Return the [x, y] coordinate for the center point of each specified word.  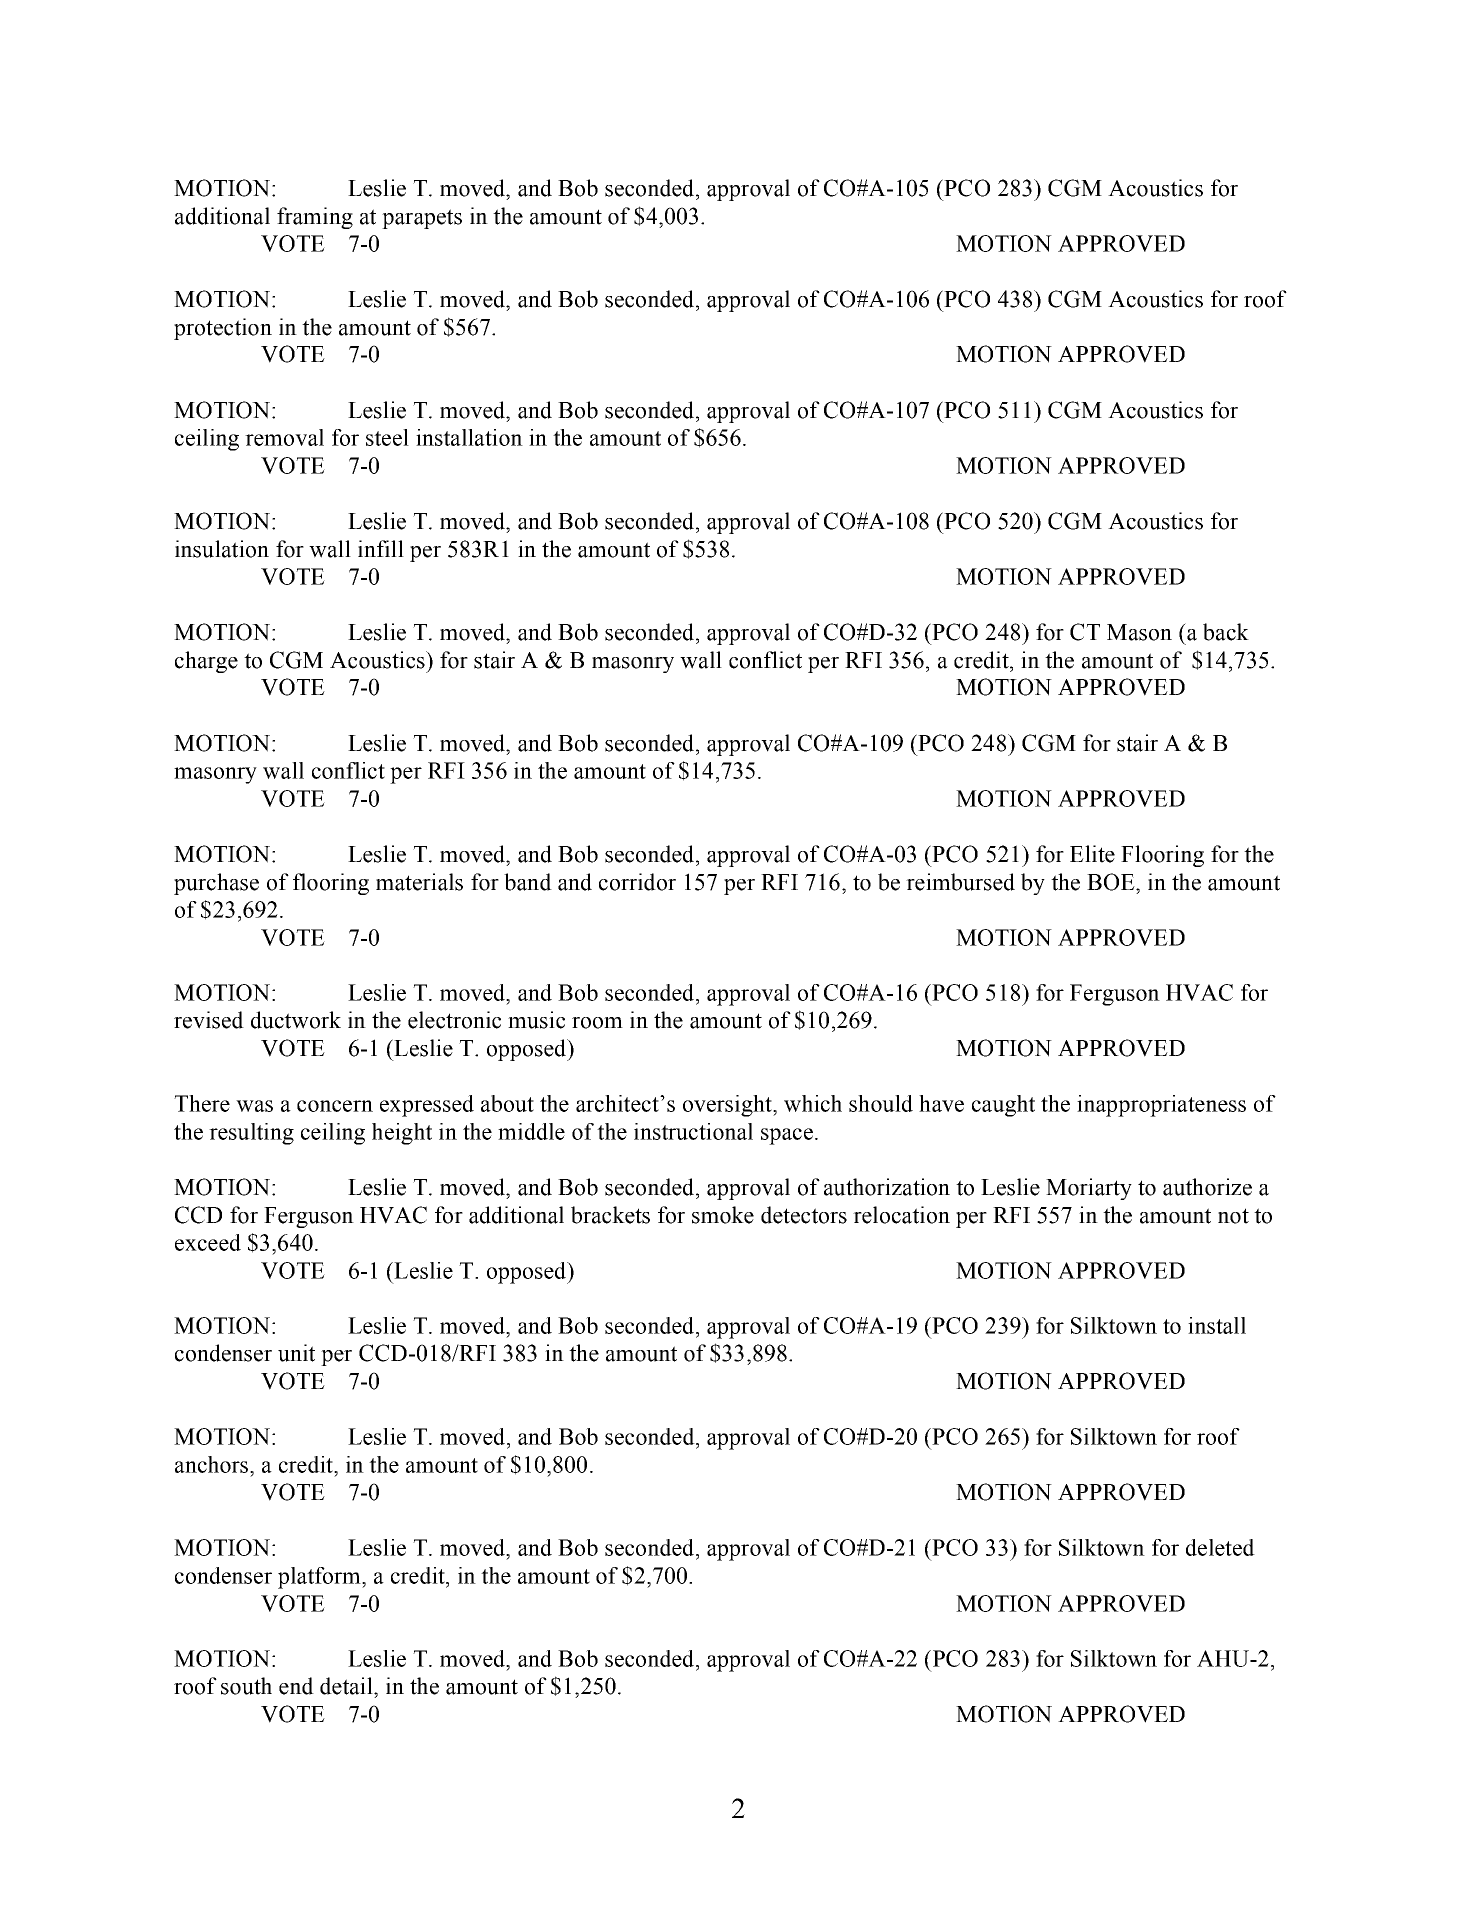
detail [347, 1686]
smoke [723, 1215]
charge [206, 662]
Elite [1092, 854]
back [1226, 632]
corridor [637, 882]
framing [315, 218]
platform [320, 1578]
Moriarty [1089, 1189]
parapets [422, 219]
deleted [1220, 1547]
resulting [251, 1134]
